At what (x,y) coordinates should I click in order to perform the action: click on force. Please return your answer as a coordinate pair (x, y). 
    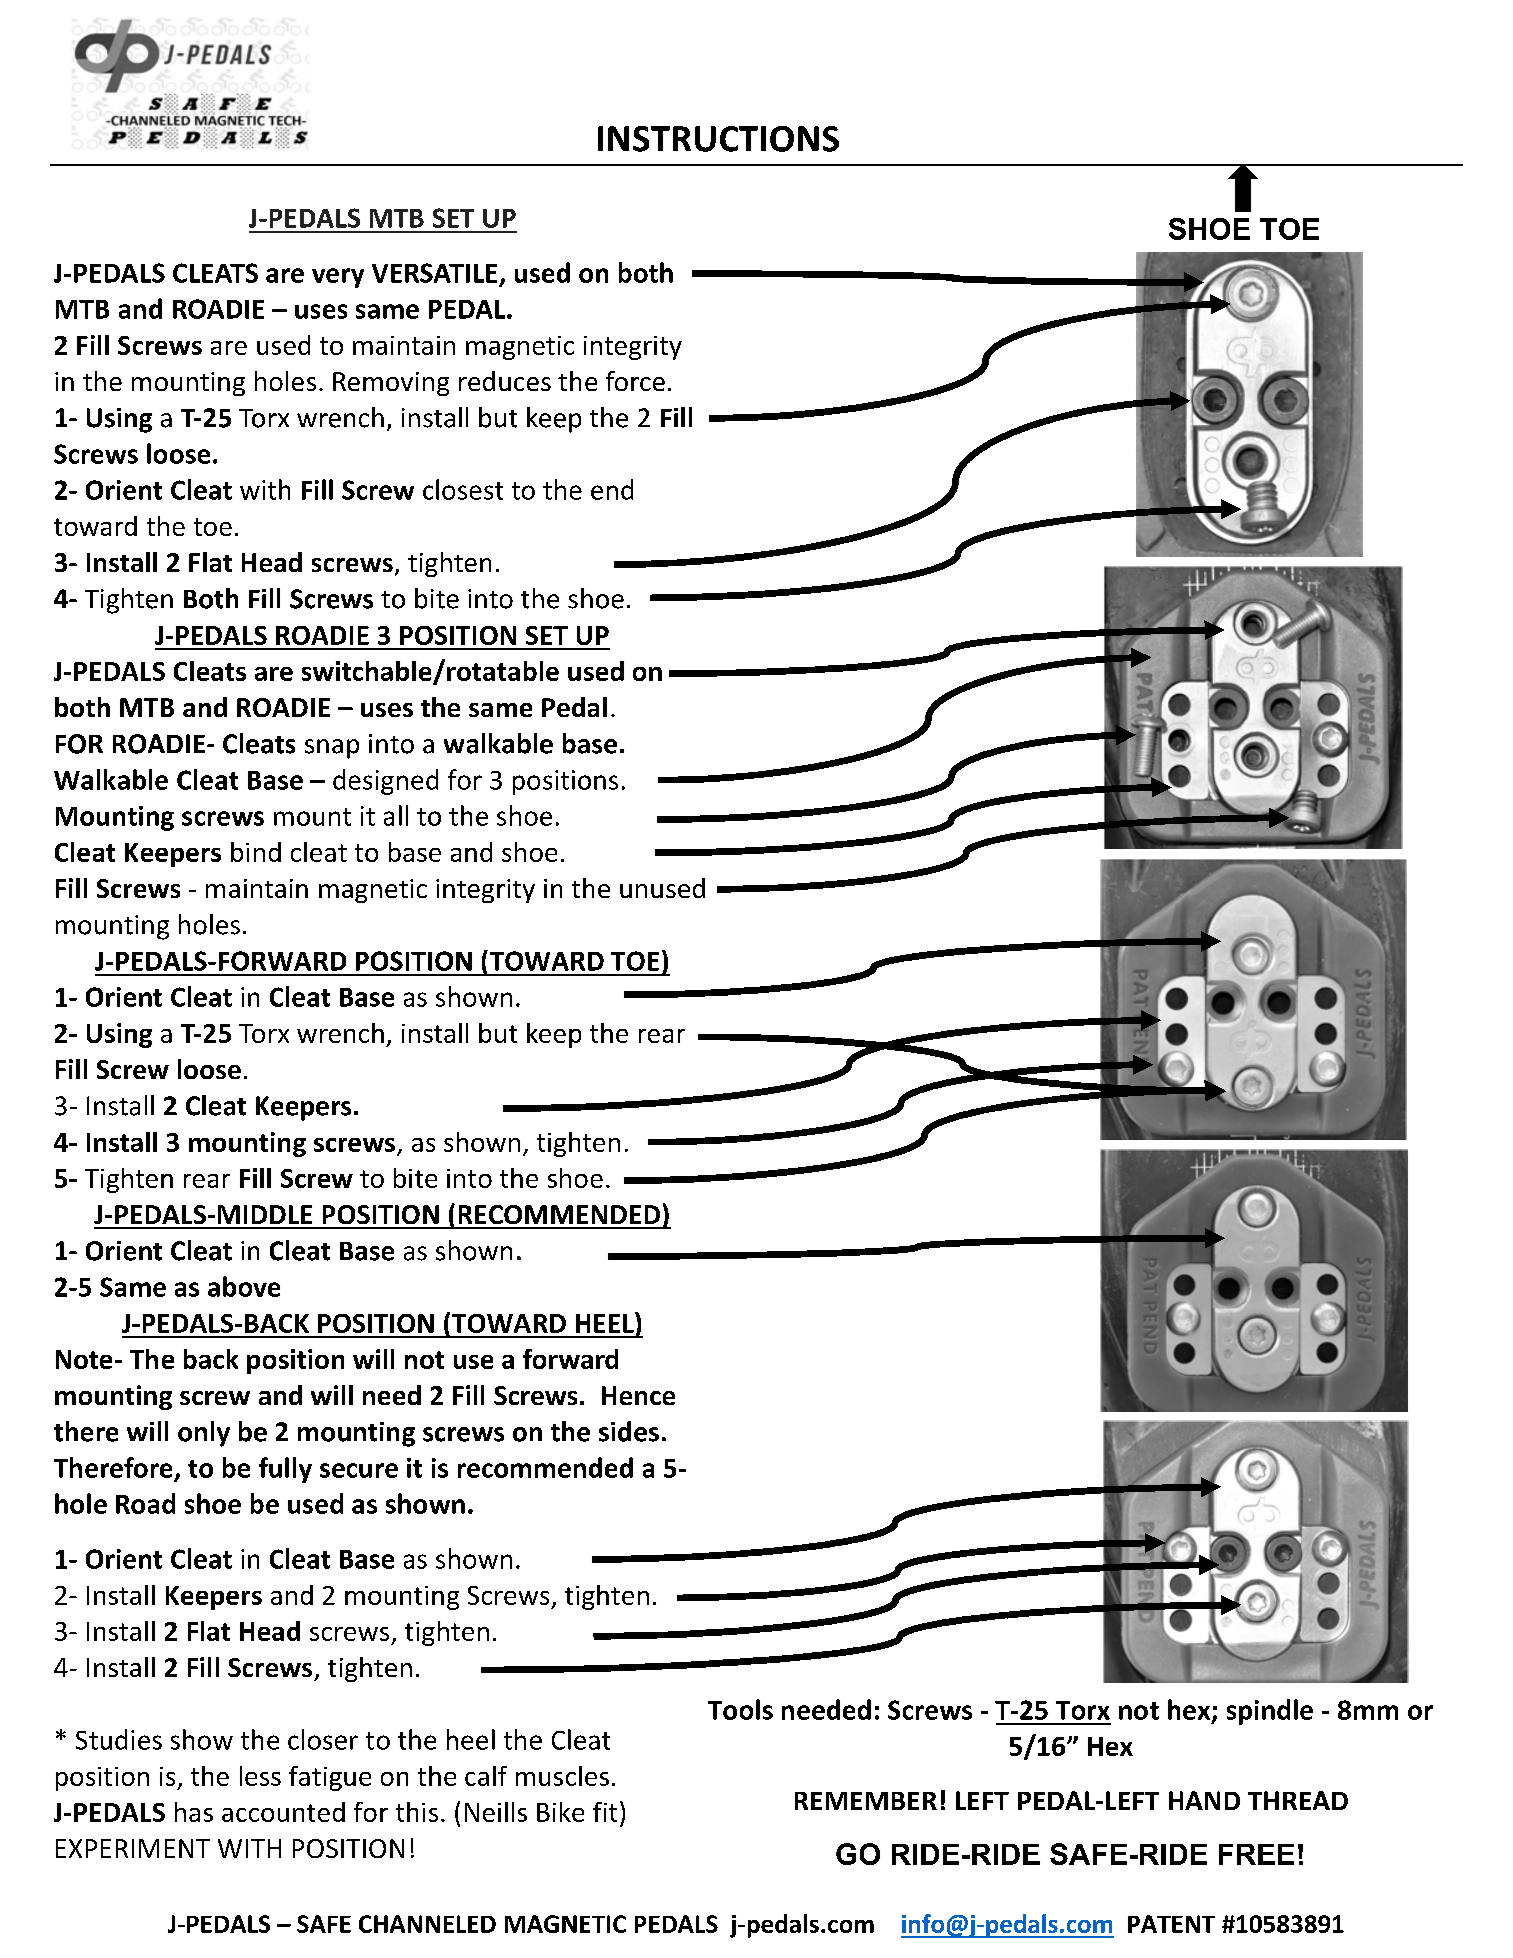
    Looking at the image, I should click on (635, 381).
